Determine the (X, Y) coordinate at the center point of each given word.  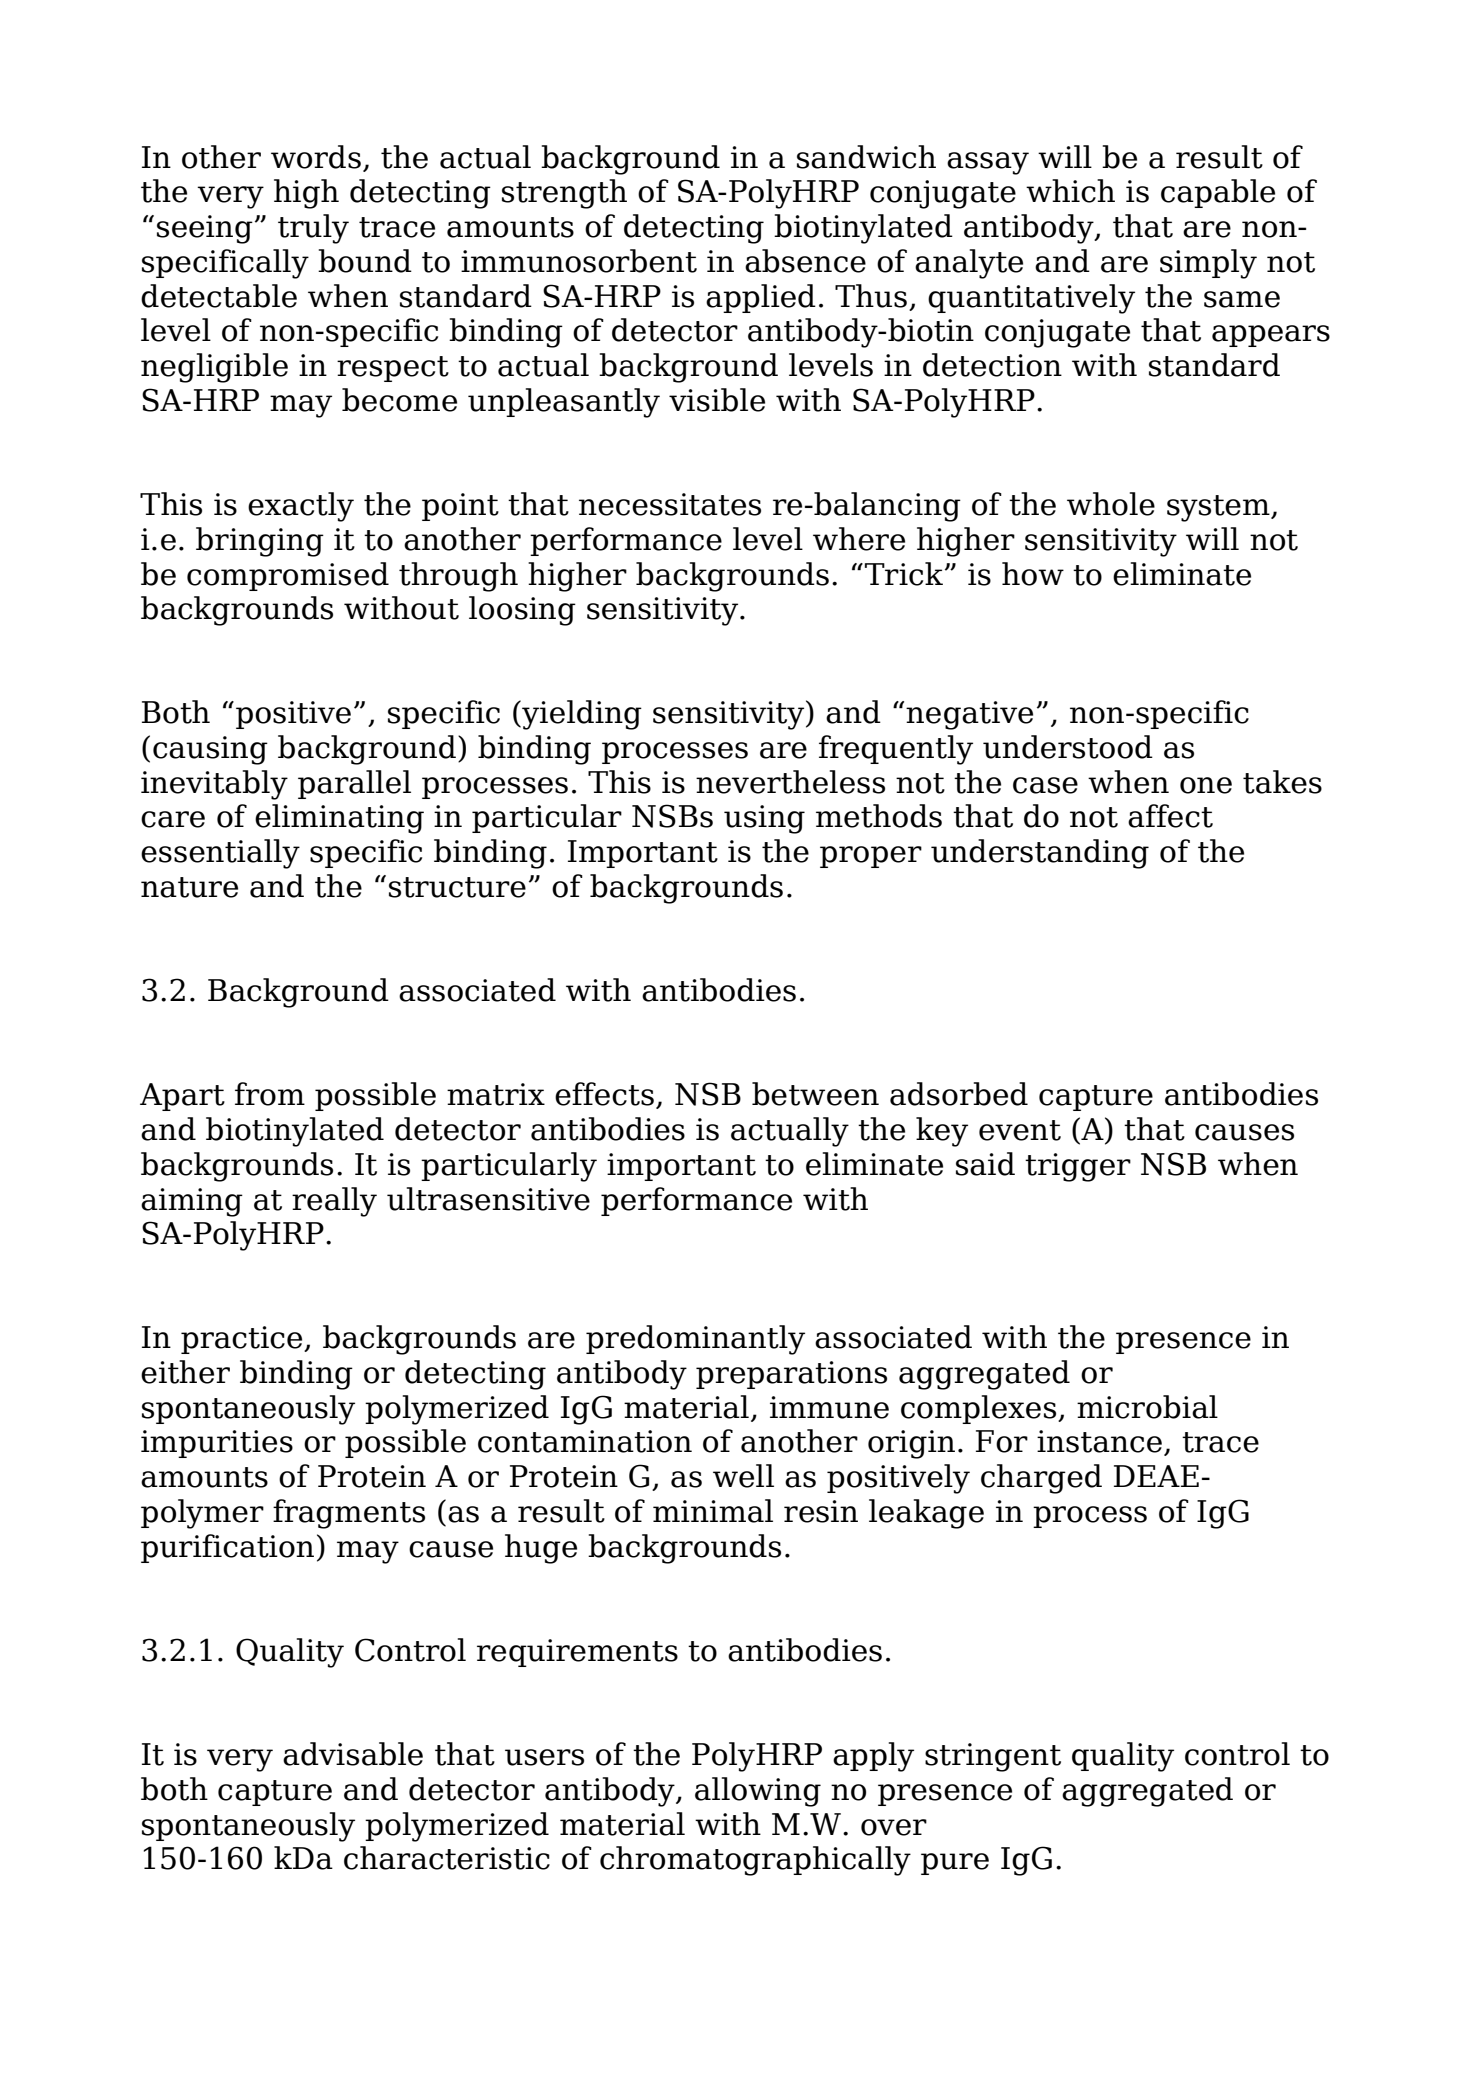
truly (313, 229)
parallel (354, 784)
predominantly (695, 1340)
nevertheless (790, 782)
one (1206, 785)
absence (805, 261)
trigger (1078, 1167)
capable (1218, 193)
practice (243, 1340)
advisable (353, 1754)
